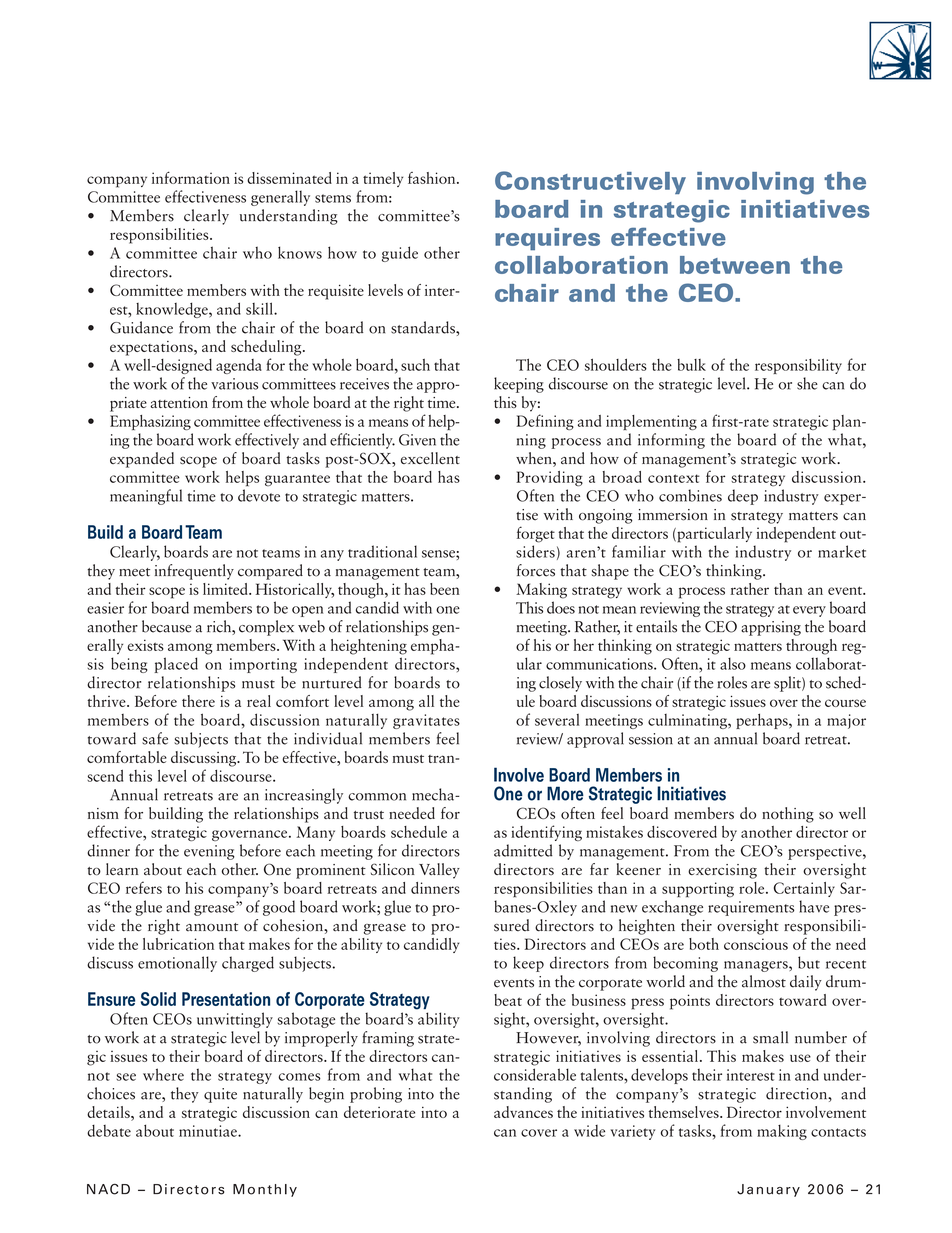 The image size is (952, 1233). Describe the element at coordinates (220, 1095) in the document. I see `quite` at that location.
